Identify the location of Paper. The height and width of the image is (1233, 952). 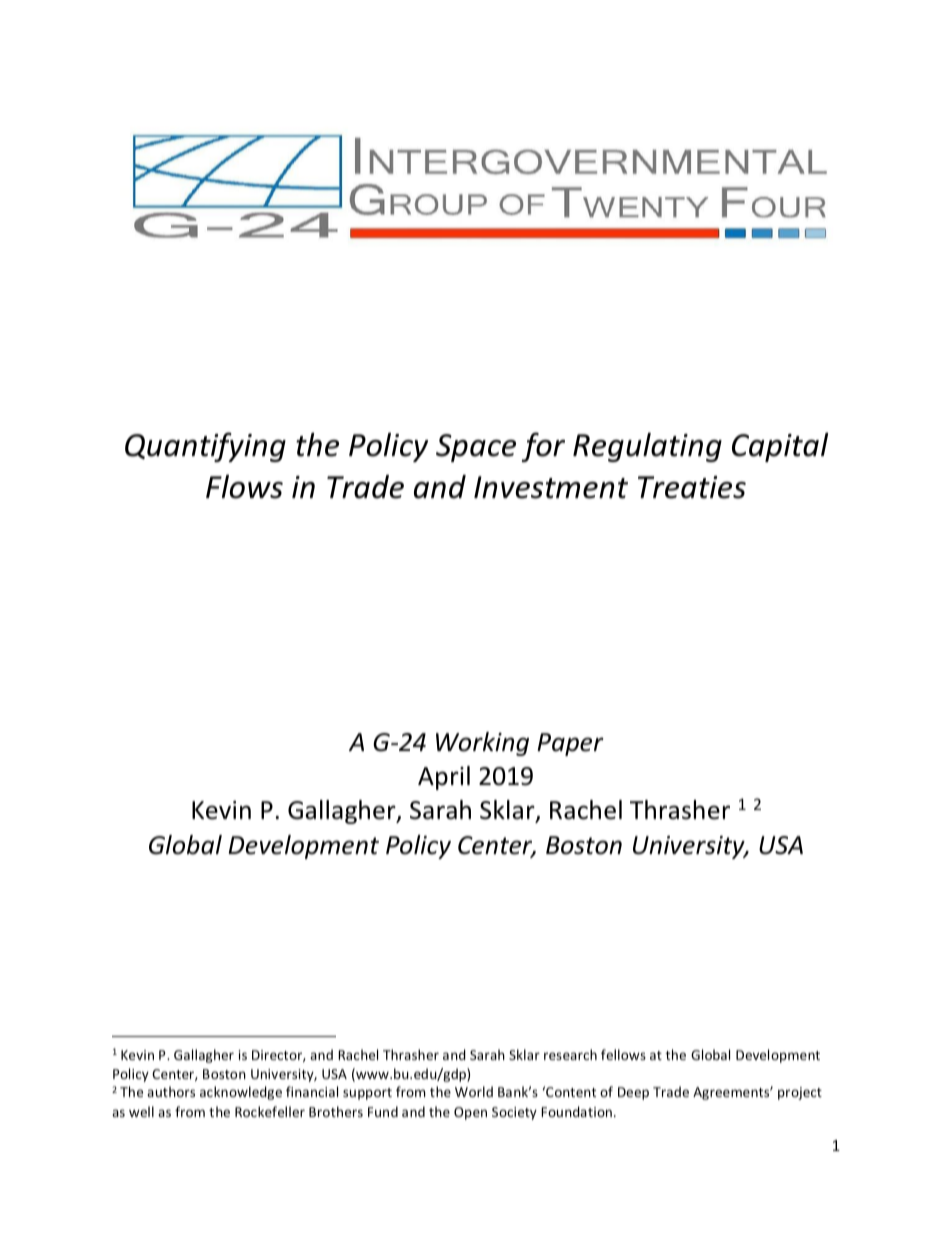
(570, 744).
